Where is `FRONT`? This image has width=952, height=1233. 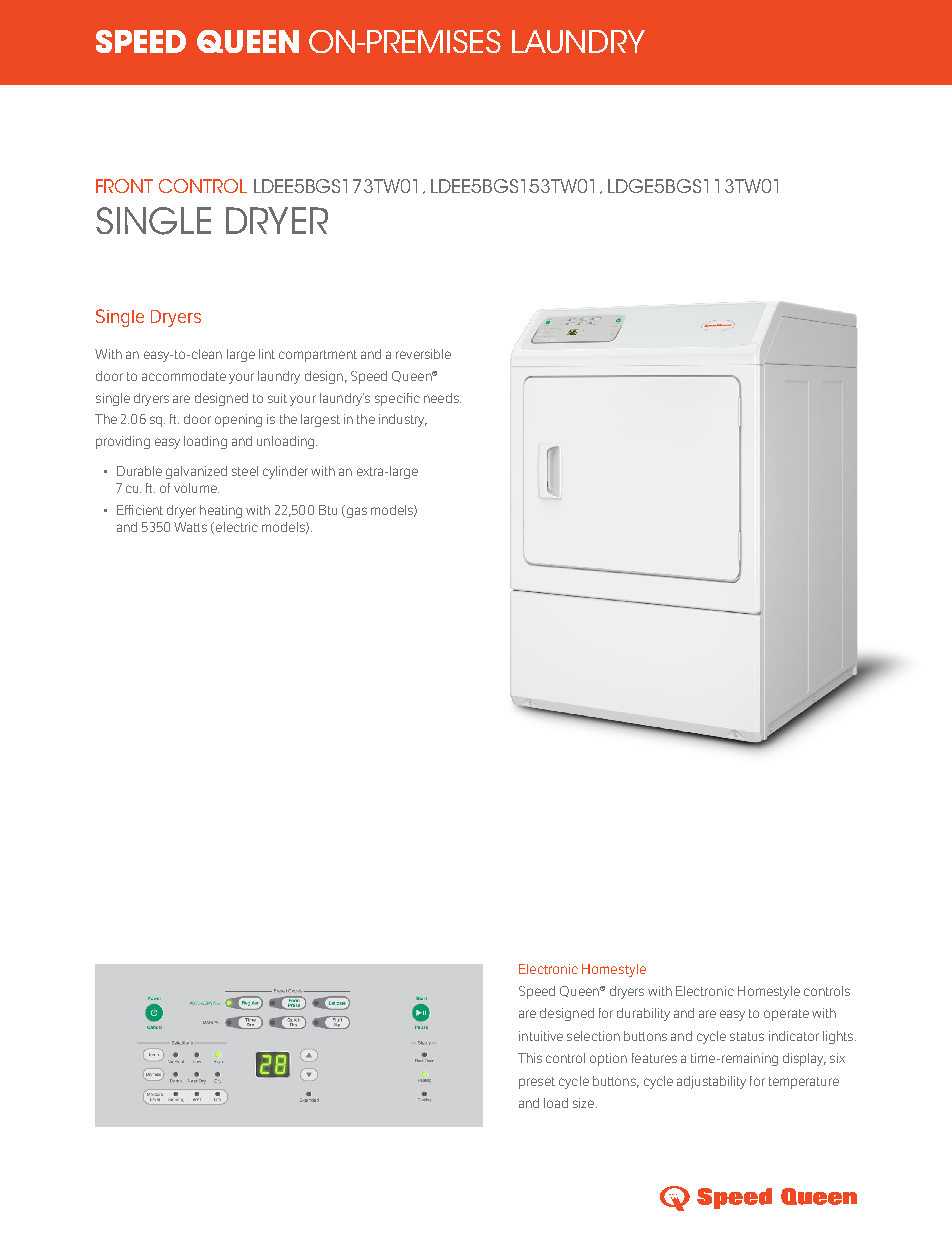 FRONT is located at coordinates (124, 186).
